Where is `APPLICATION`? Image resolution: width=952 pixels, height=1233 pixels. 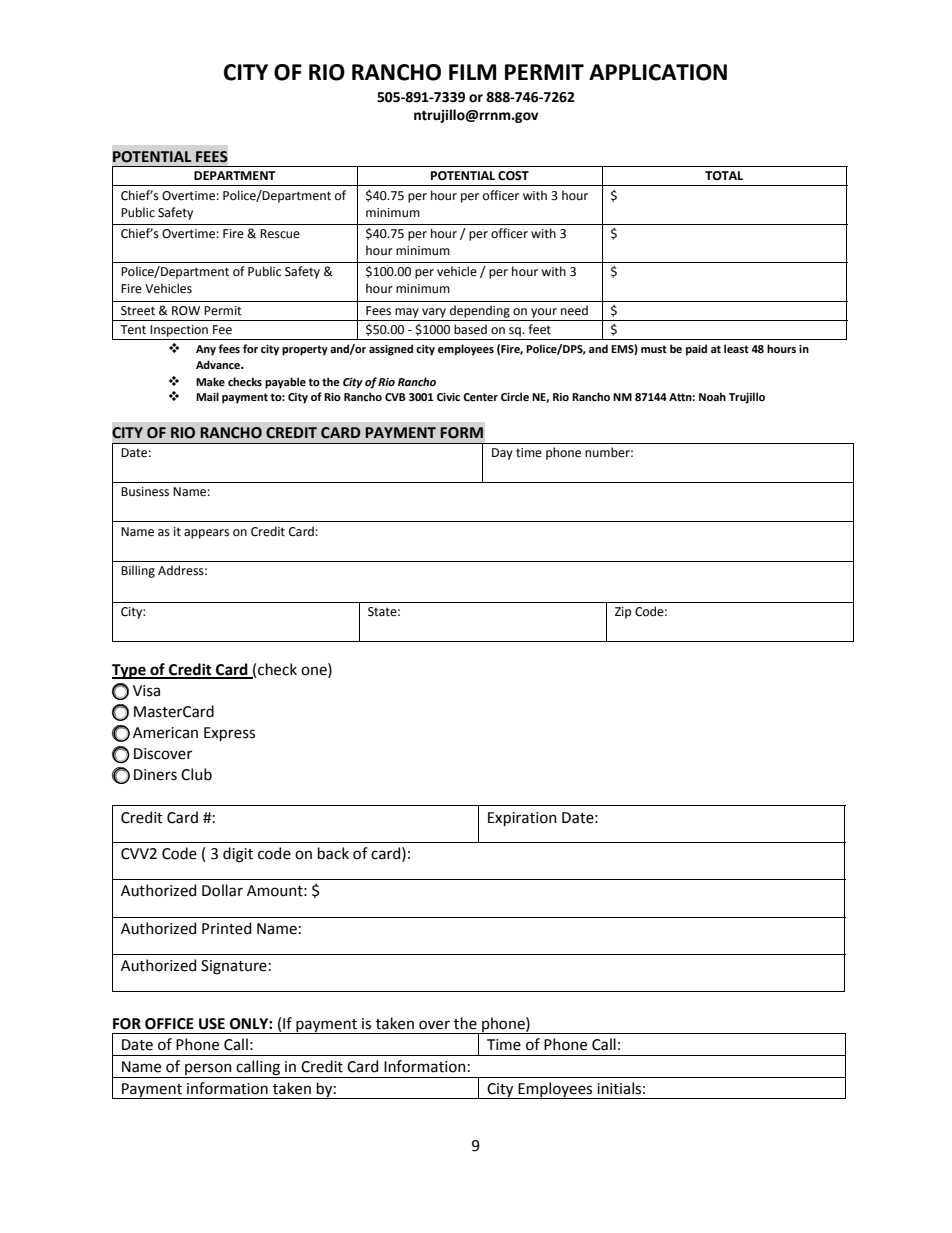
APPLICATION is located at coordinates (658, 72).
